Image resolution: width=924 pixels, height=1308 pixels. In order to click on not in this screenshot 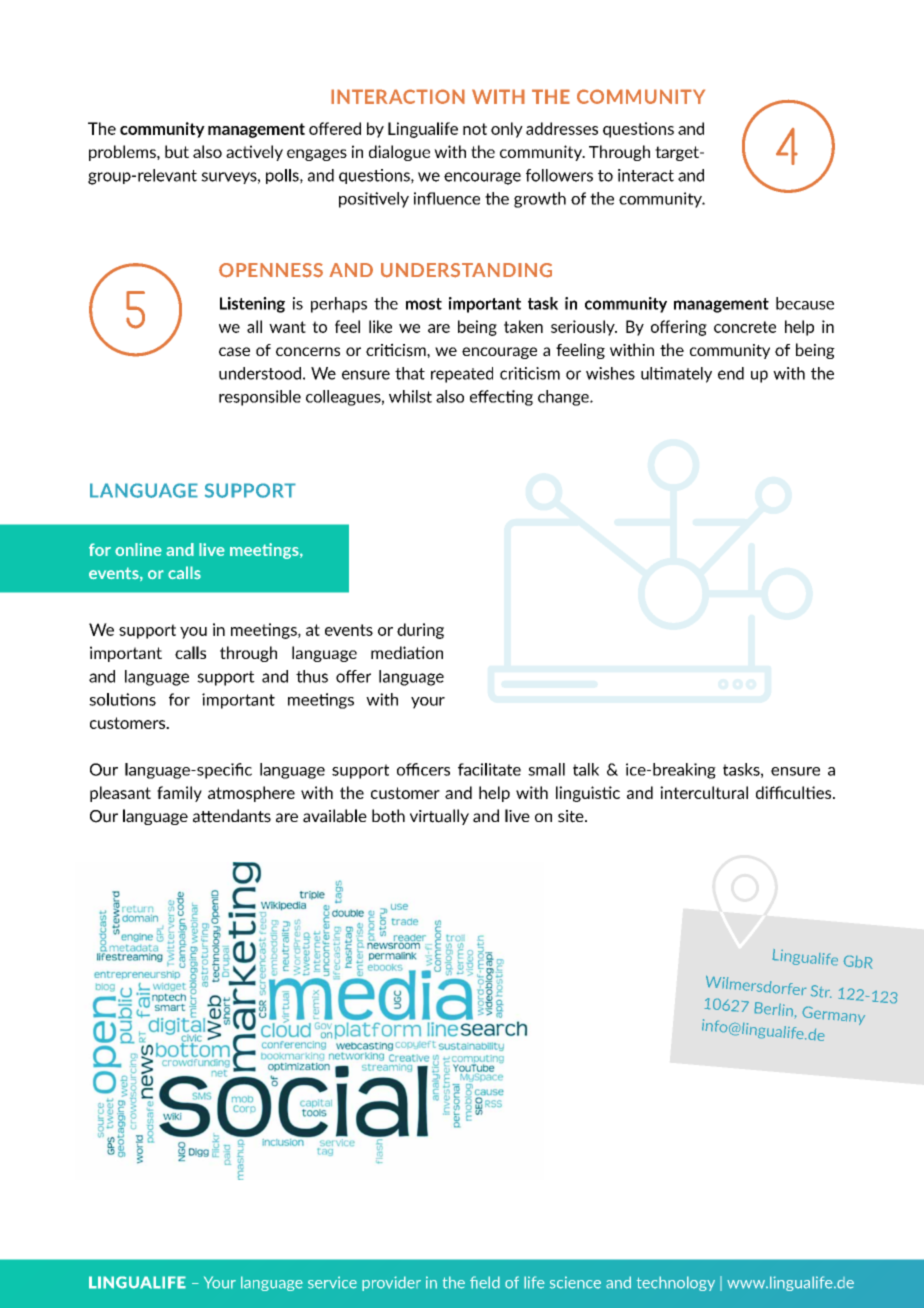, I will do `click(475, 129)`.
